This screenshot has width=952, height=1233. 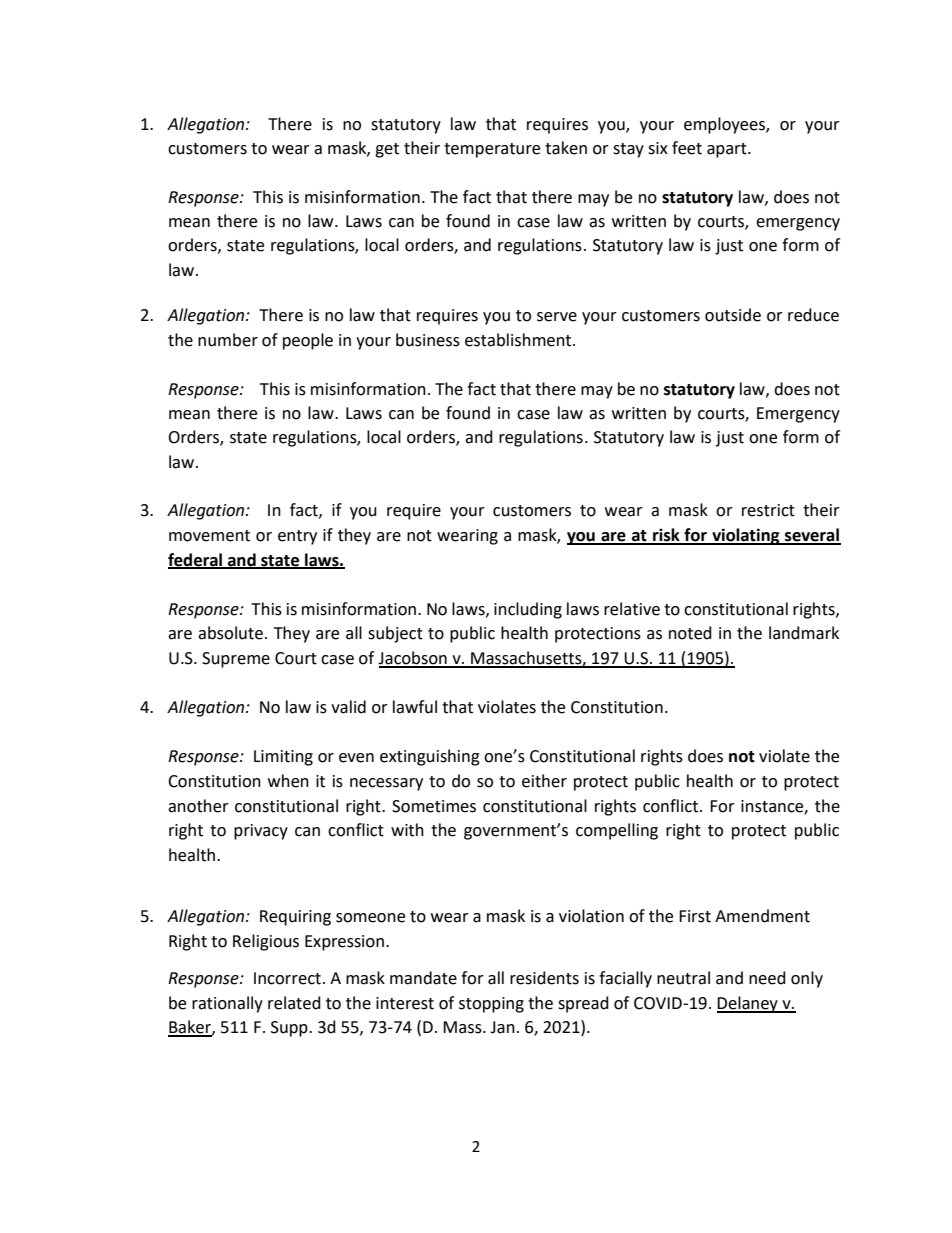 What do you see at coordinates (294, 1003) in the screenshot?
I see `related` at bounding box center [294, 1003].
